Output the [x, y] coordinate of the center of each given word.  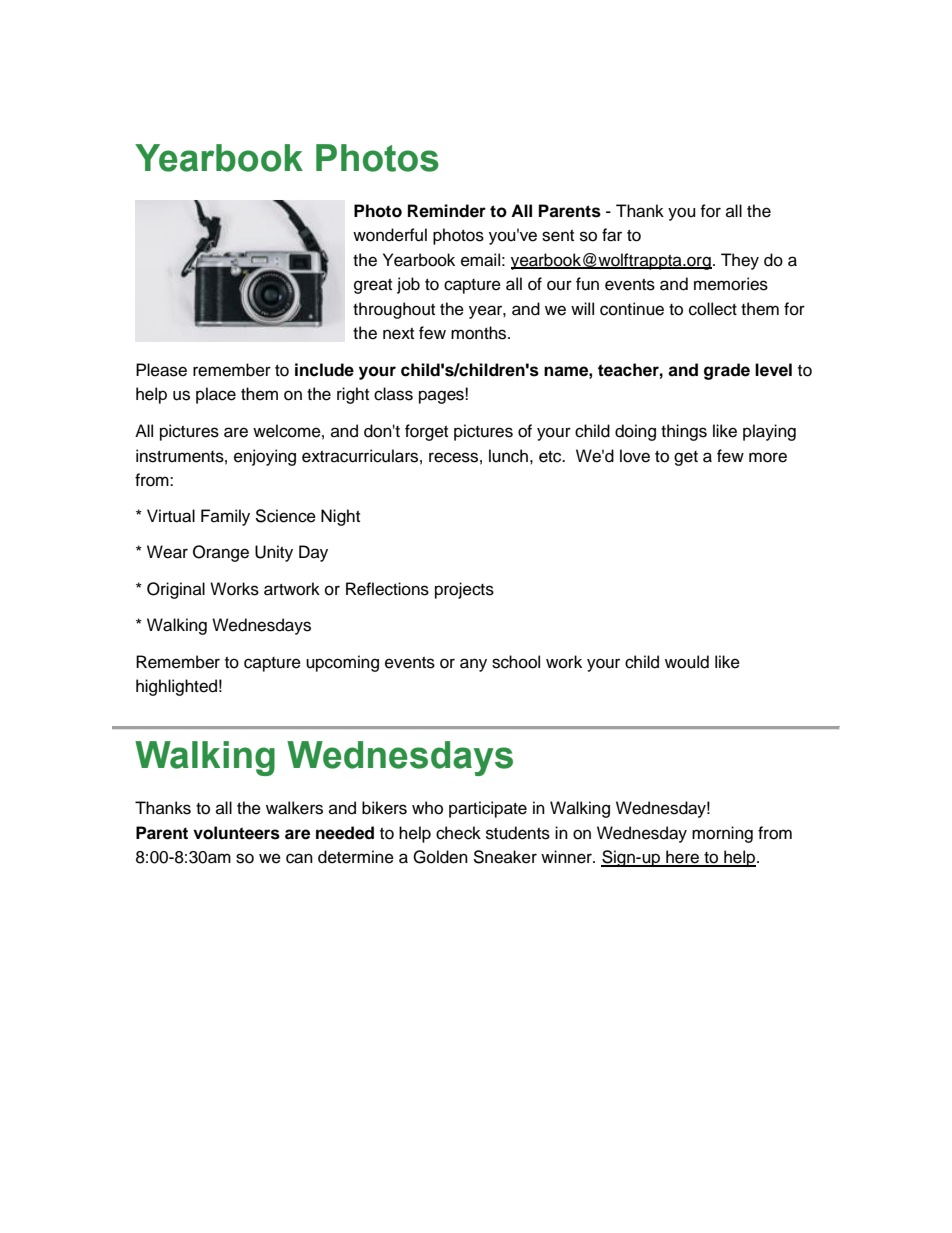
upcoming [342, 663]
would [687, 662]
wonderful [390, 235]
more [768, 457]
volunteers [236, 833]
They [740, 261]
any [473, 665]
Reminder [447, 211]
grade [727, 371]
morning [722, 834]
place [216, 395]
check [458, 833]
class [393, 394]
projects [464, 590]
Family [225, 517]
